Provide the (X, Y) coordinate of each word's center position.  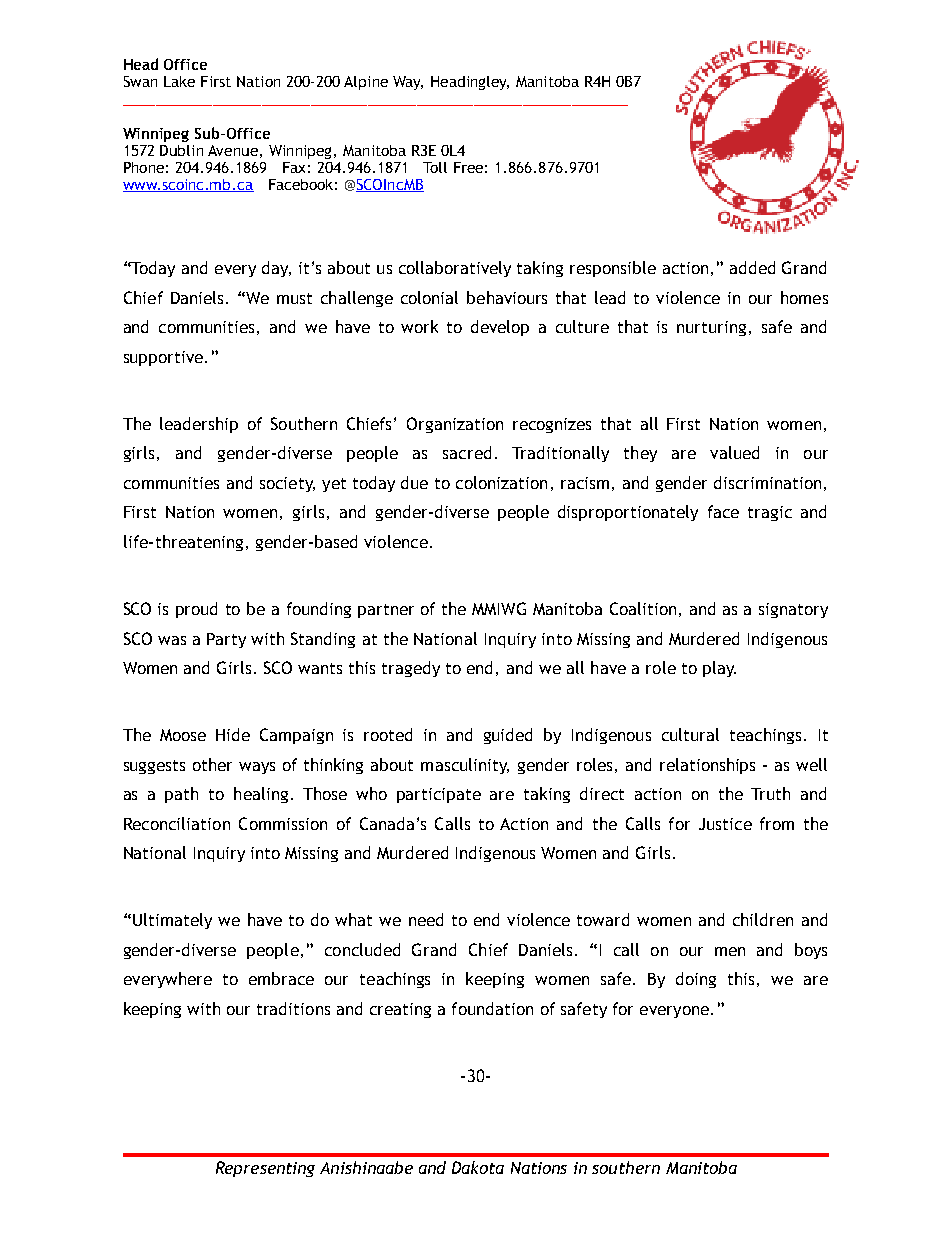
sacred (467, 452)
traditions (293, 1008)
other (212, 764)
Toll (435, 167)
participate (439, 795)
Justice (725, 824)
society (287, 484)
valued (734, 452)
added (752, 267)
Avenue (233, 150)
